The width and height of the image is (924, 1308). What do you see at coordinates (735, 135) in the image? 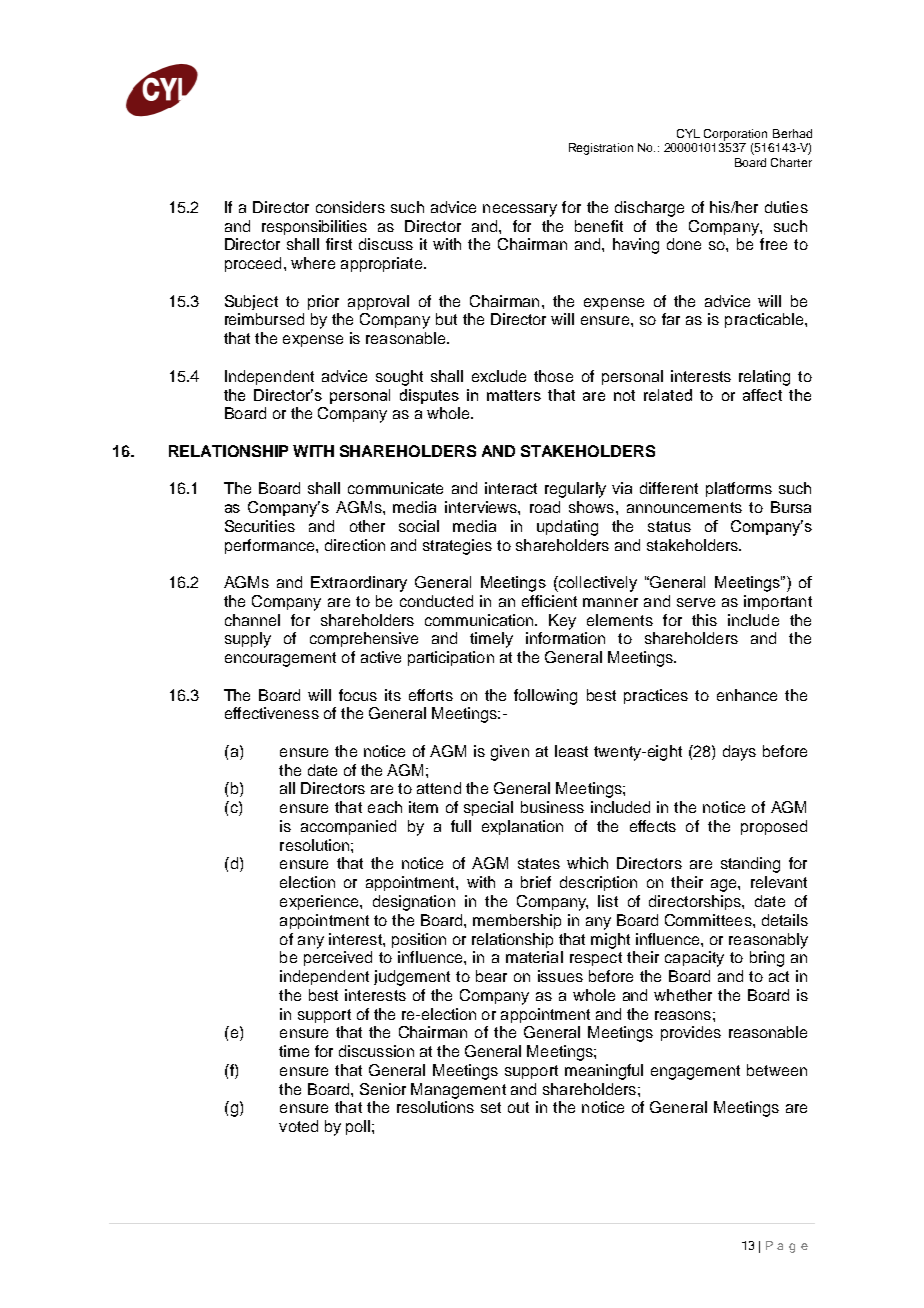
I see `Corporation` at bounding box center [735, 135].
